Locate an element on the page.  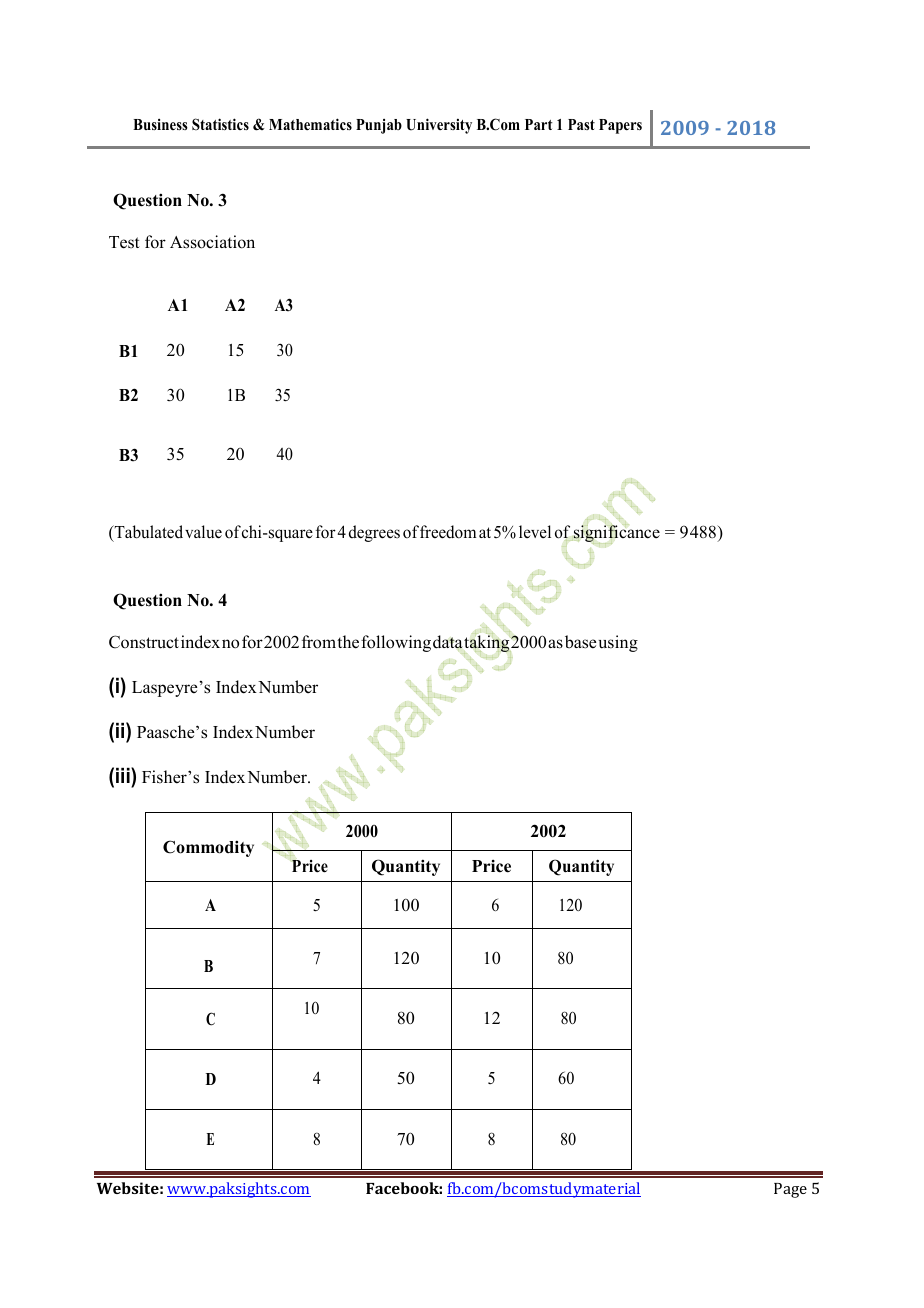
using is located at coordinates (618, 643).
